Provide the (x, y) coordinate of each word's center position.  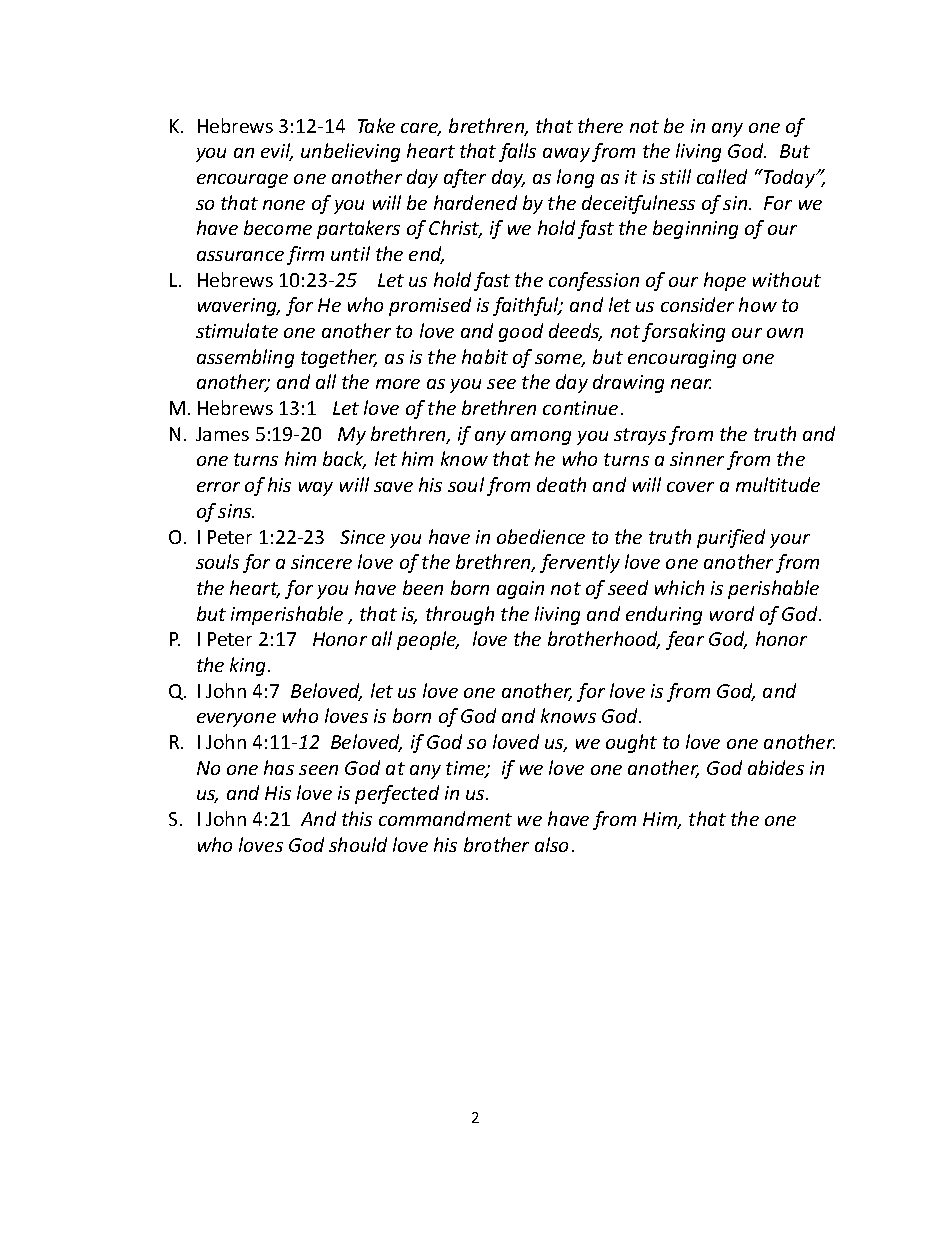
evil (277, 152)
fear (685, 640)
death (561, 484)
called (722, 176)
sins (236, 511)
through (460, 615)
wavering (239, 307)
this (357, 818)
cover (690, 487)
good (521, 332)
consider (697, 304)
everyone (236, 720)
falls (517, 152)
